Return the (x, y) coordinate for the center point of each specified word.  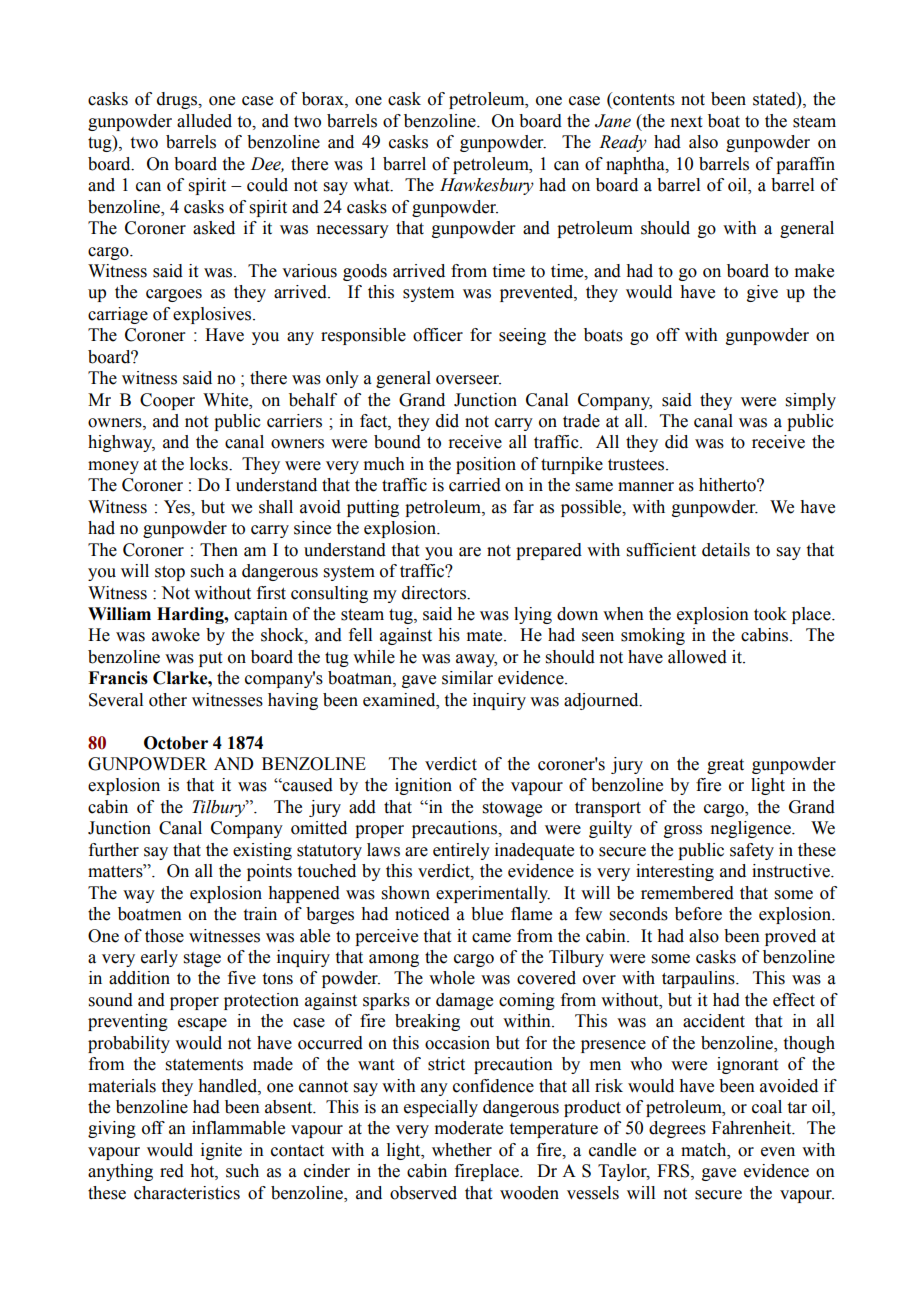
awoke (176, 635)
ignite (221, 1151)
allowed (697, 657)
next (686, 122)
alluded (204, 121)
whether (462, 1150)
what (372, 185)
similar (467, 678)
